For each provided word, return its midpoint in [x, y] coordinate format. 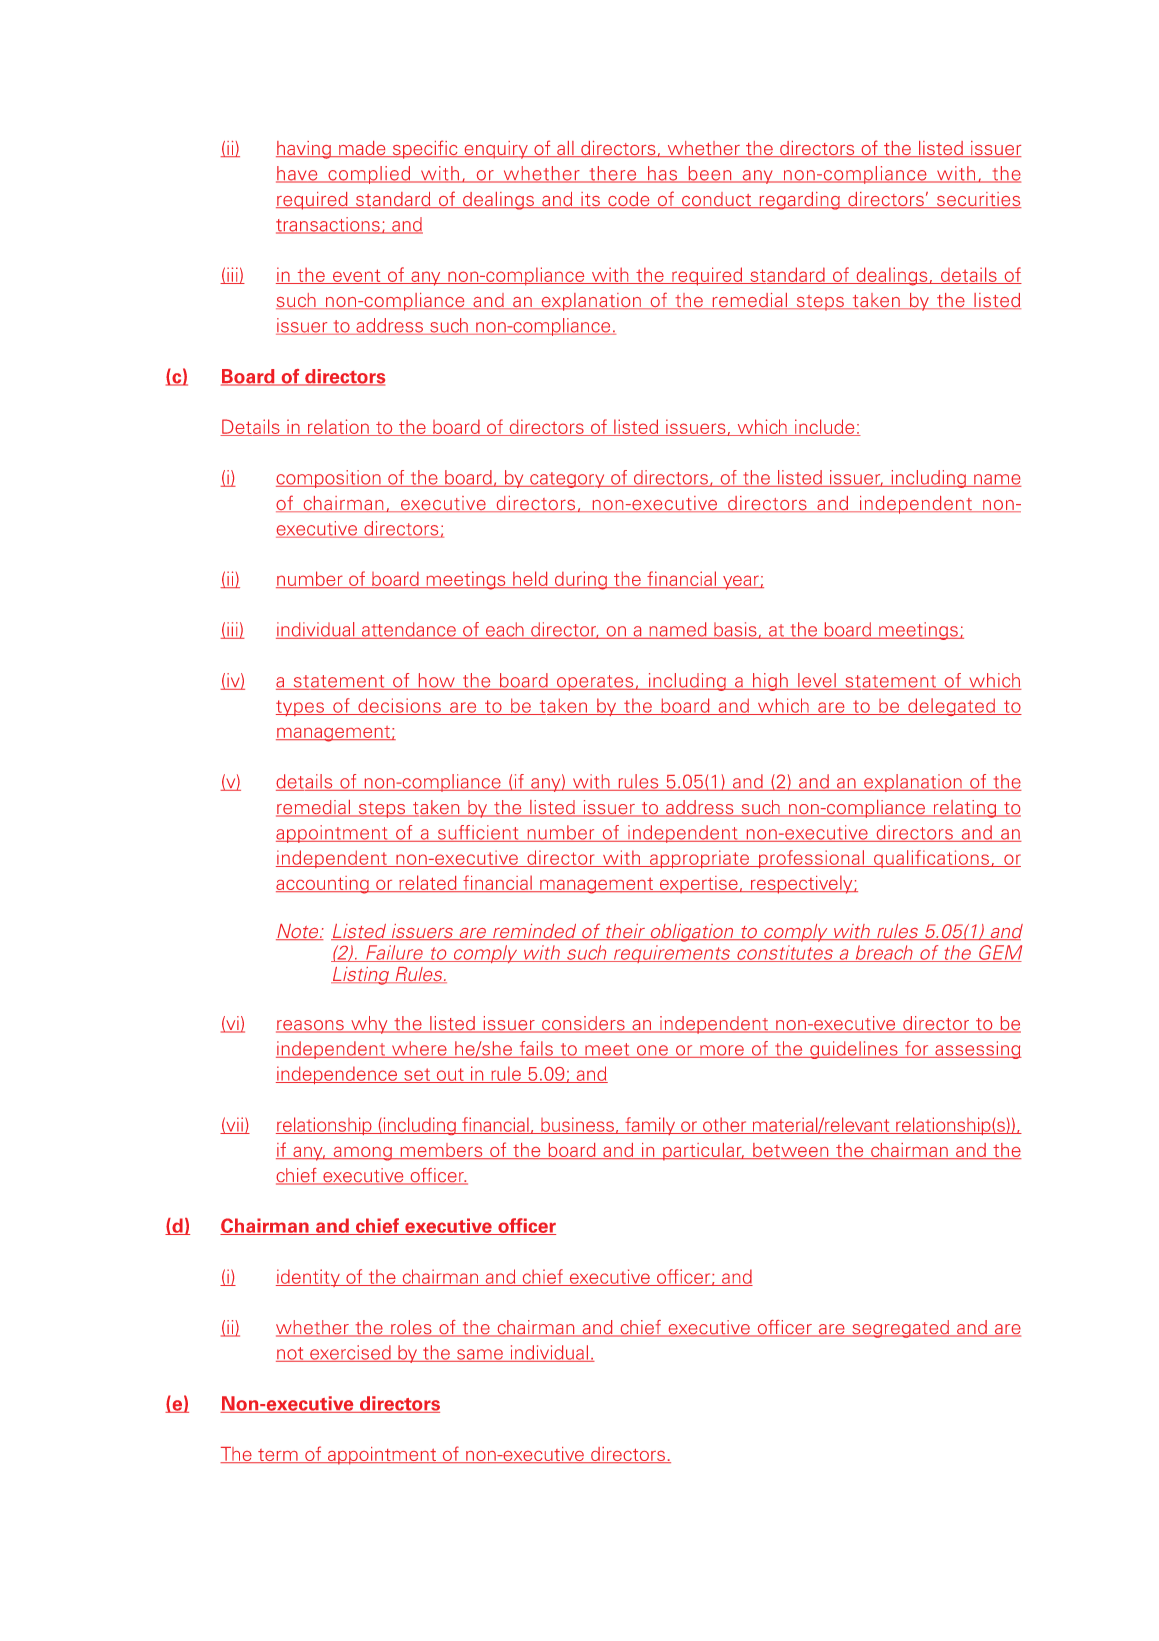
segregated [900, 1329]
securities [978, 200]
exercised [350, 1353]
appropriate [699, 859]
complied [369, 175]
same [480, 1355]
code [629, 200]
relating [965, 809]
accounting [323, 885]
